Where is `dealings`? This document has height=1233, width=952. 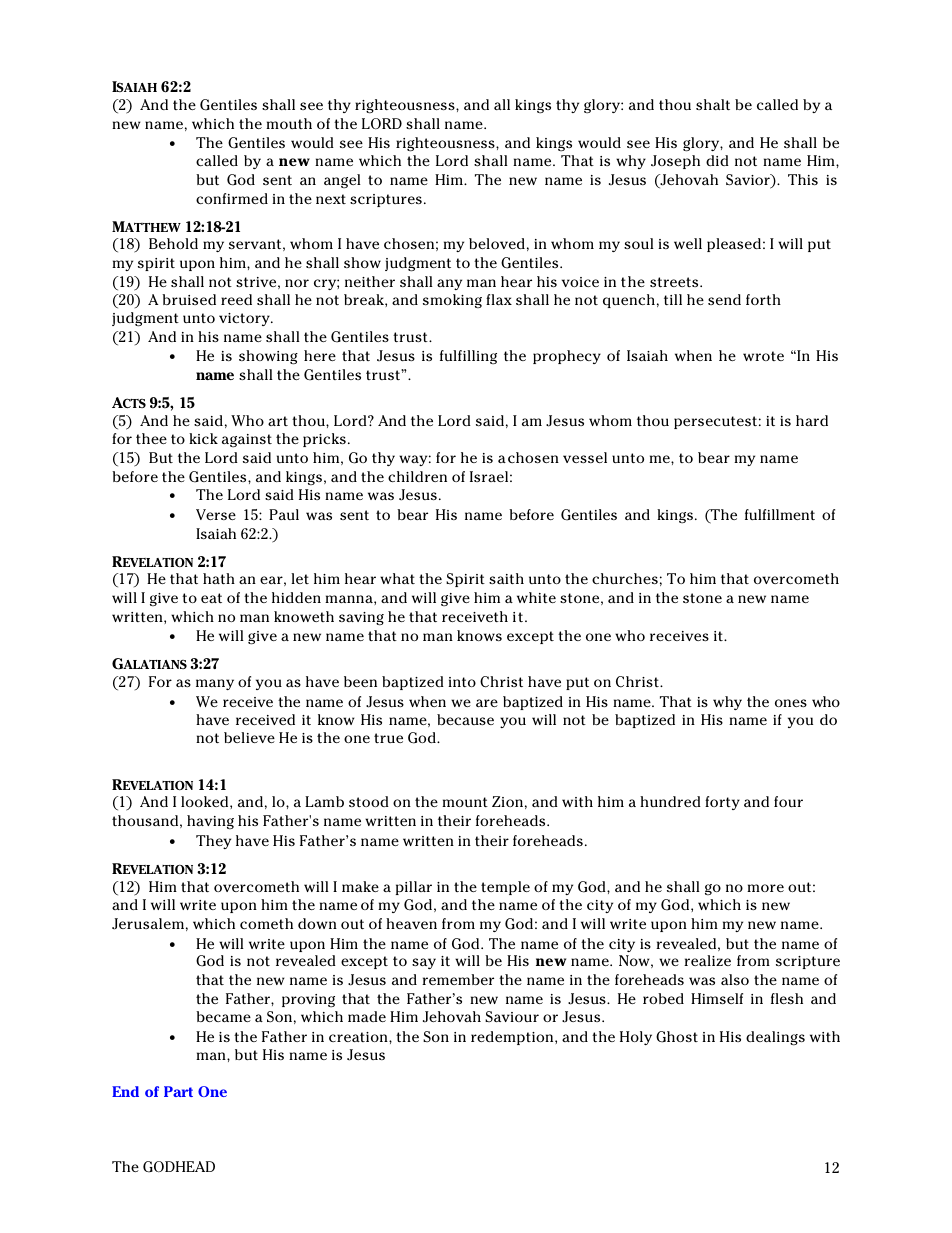
dealings is located at coordinates (775, 1038).
